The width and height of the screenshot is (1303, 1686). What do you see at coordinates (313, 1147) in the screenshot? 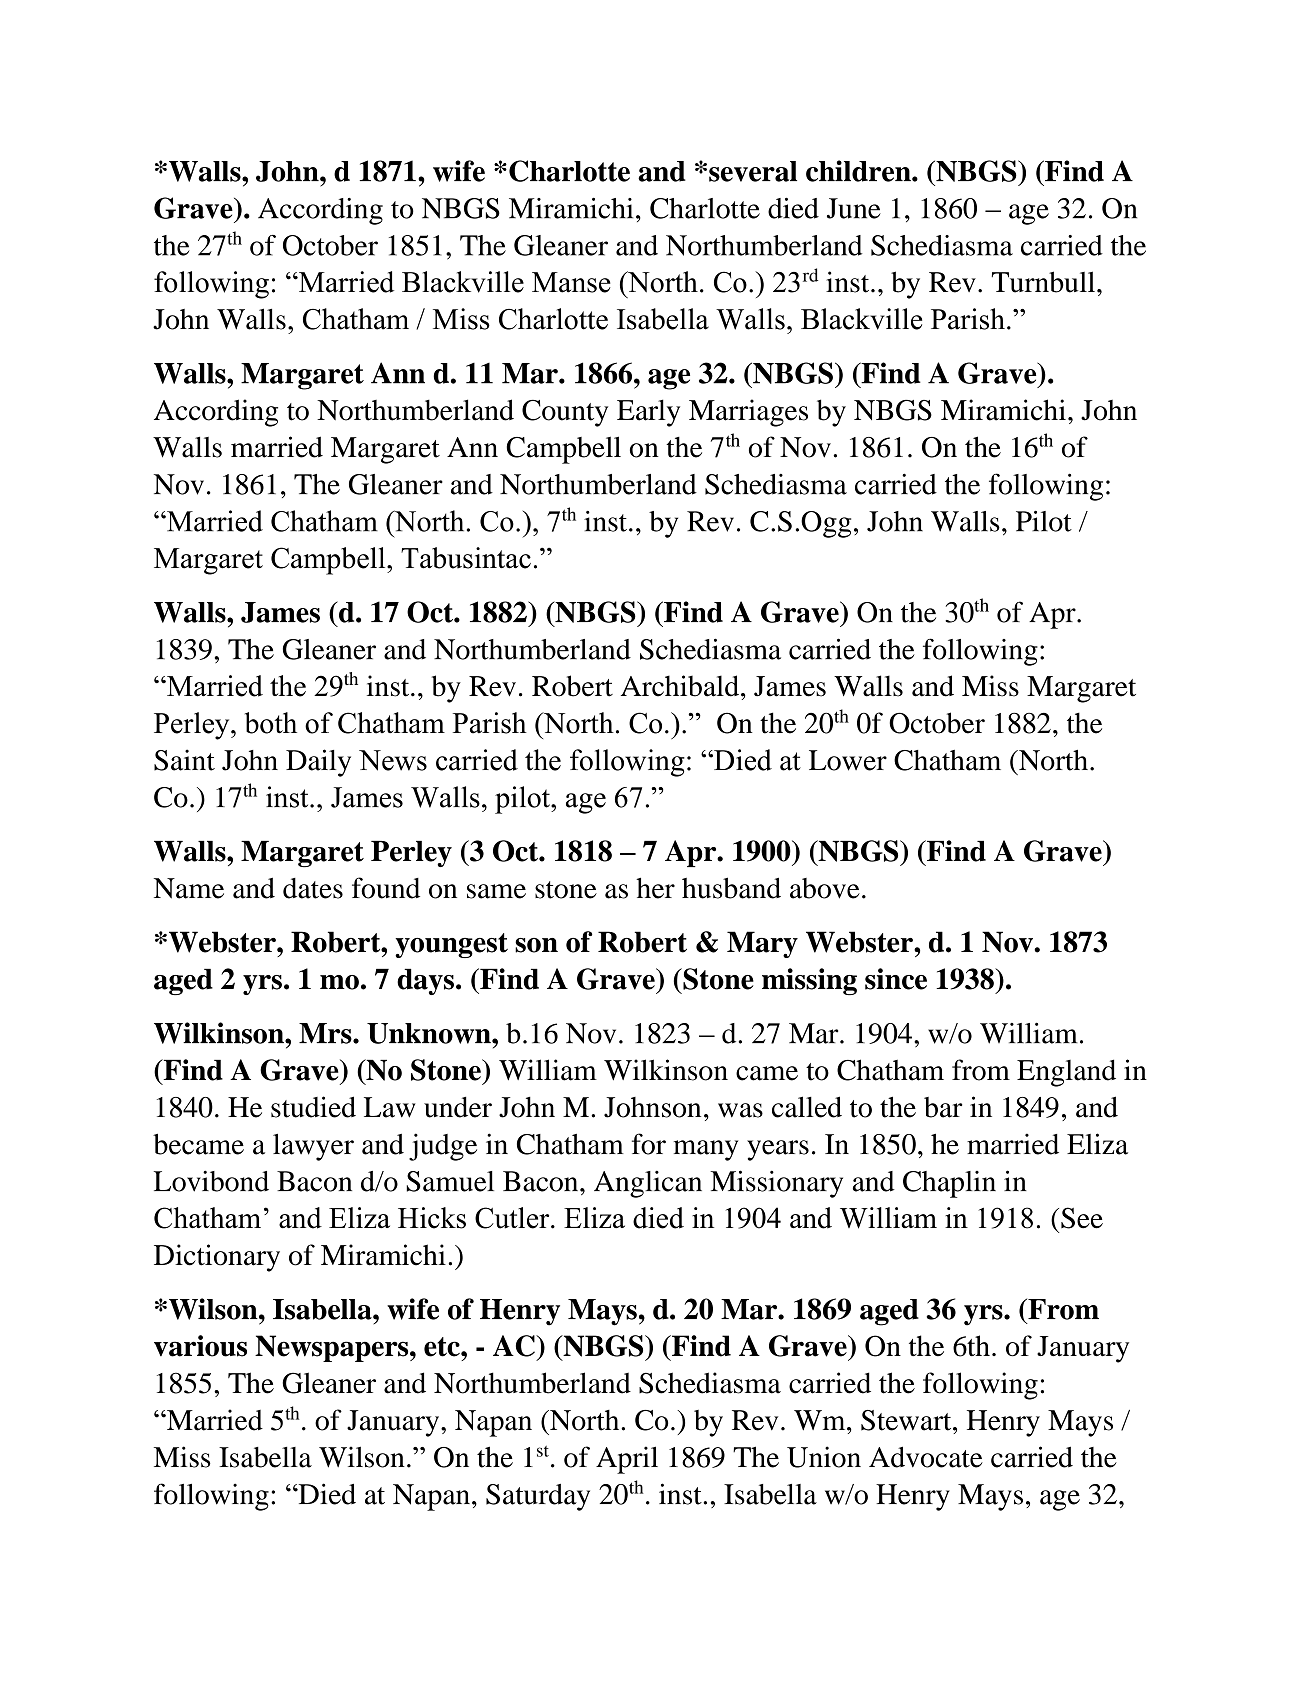
I see `lawyer` at bounding box center [313, 1147].
